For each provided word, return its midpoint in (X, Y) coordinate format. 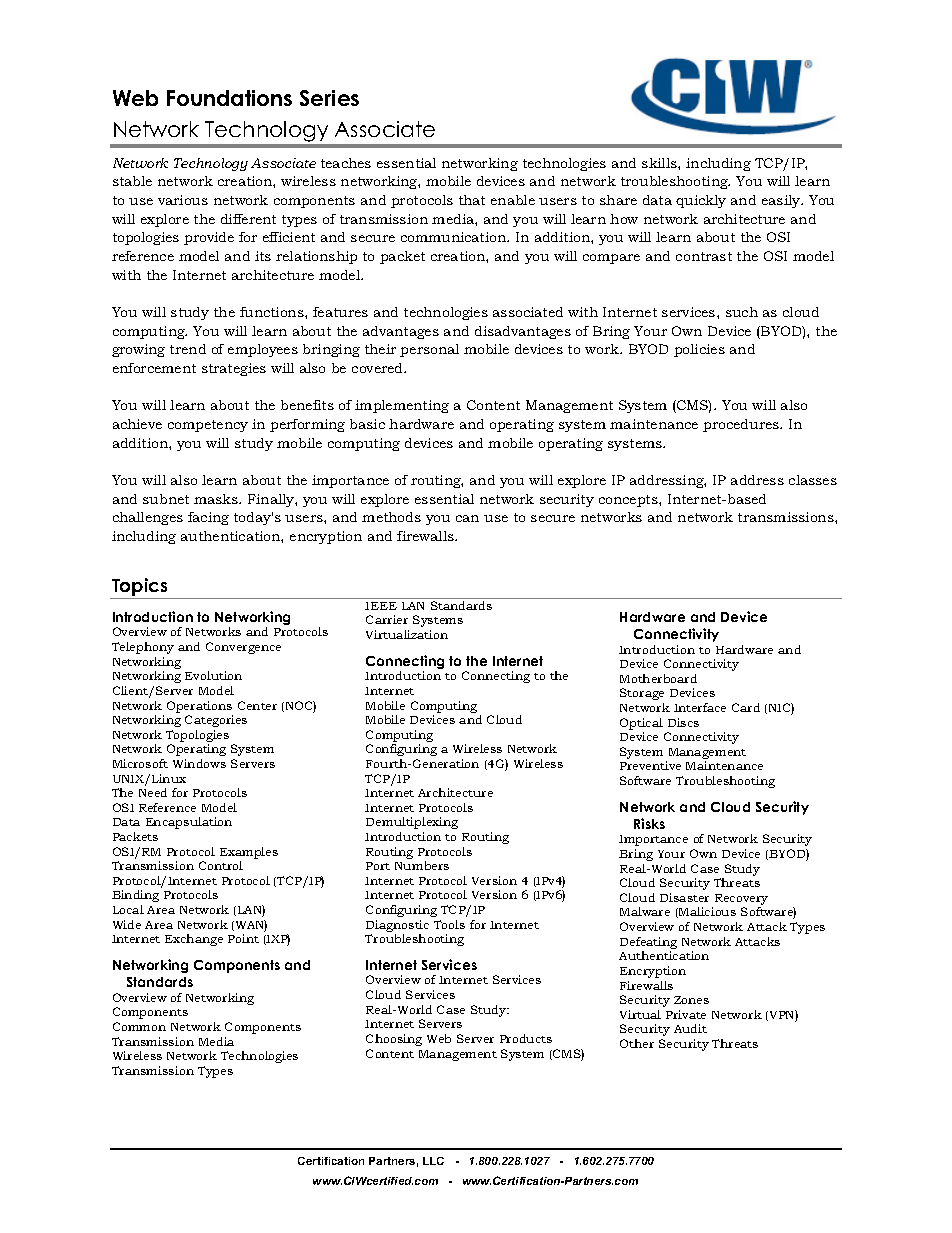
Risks (649, 823)
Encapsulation (189, 823)
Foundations (229, 98)
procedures (742, 425)
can (467, 518)
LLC (433, 1161)
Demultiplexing (412, 823)
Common (139, 1026)
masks (217, 499)
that (472, 200)
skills (660, 163)
